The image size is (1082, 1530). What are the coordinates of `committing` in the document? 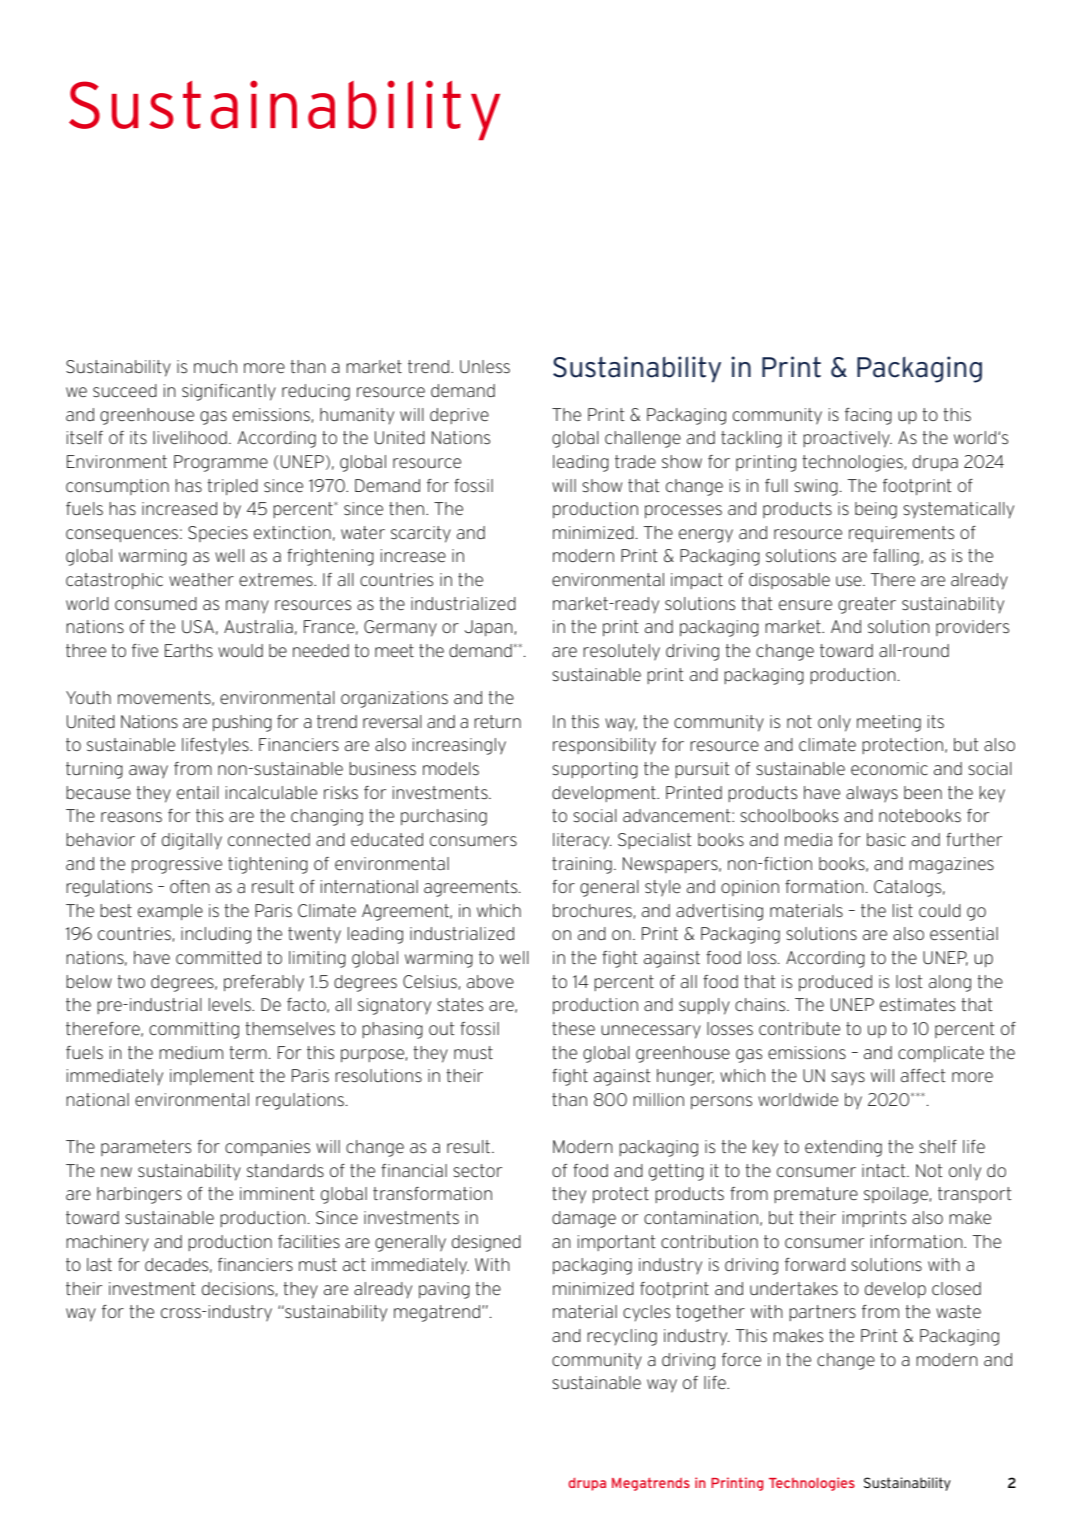 It's located at (194, 1030).
